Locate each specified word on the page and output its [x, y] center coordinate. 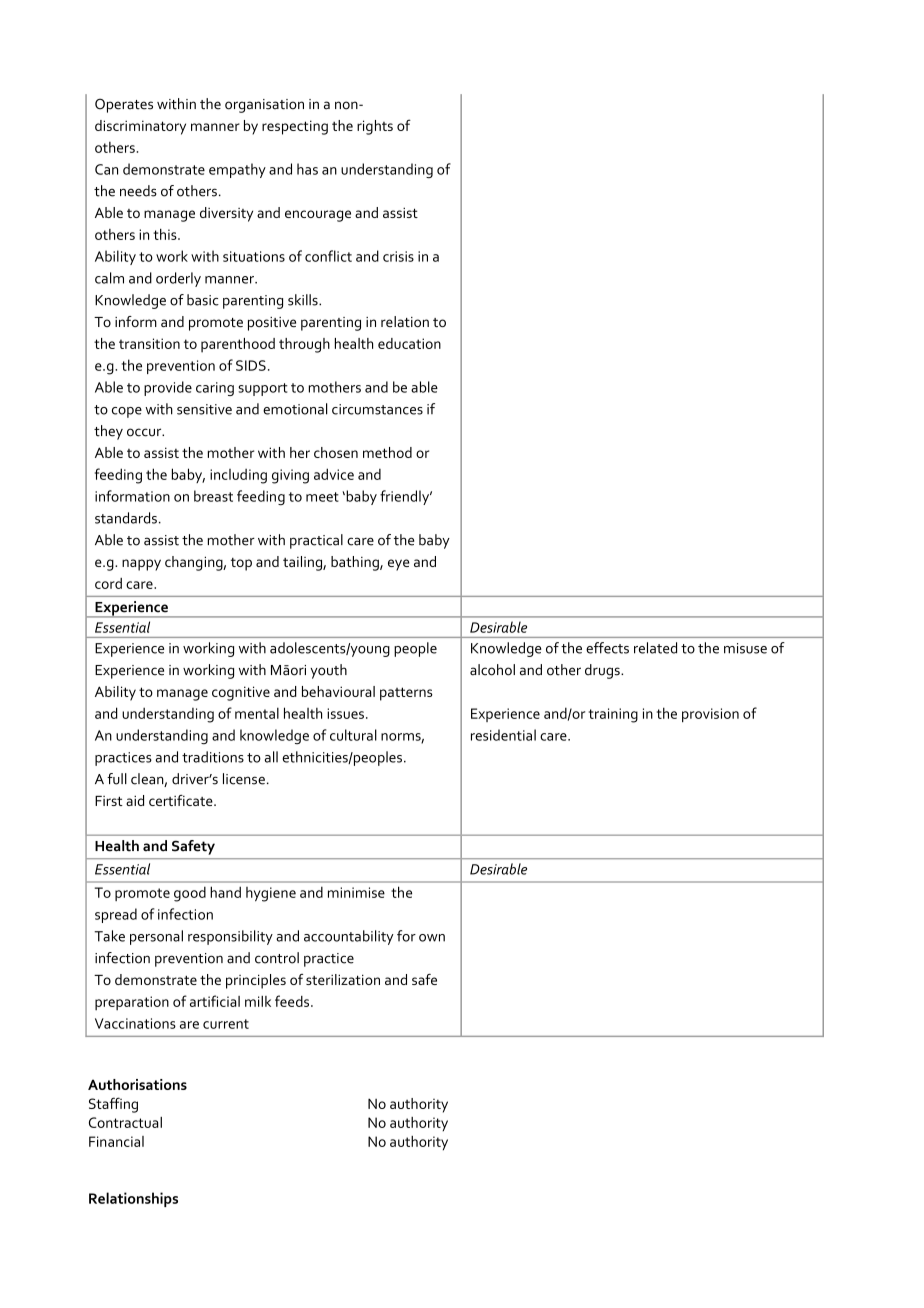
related [655, 648]
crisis [398, 256]
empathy [237, 170]
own [432, 938]
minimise [356, 892]
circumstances [377, 409]
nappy [141, 565]
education [409, 343]
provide [168, 388]
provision [710, 715]
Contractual [125, 1122]
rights [375, 127]
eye [399, 565]
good [190, 894]
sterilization [343, 979]
